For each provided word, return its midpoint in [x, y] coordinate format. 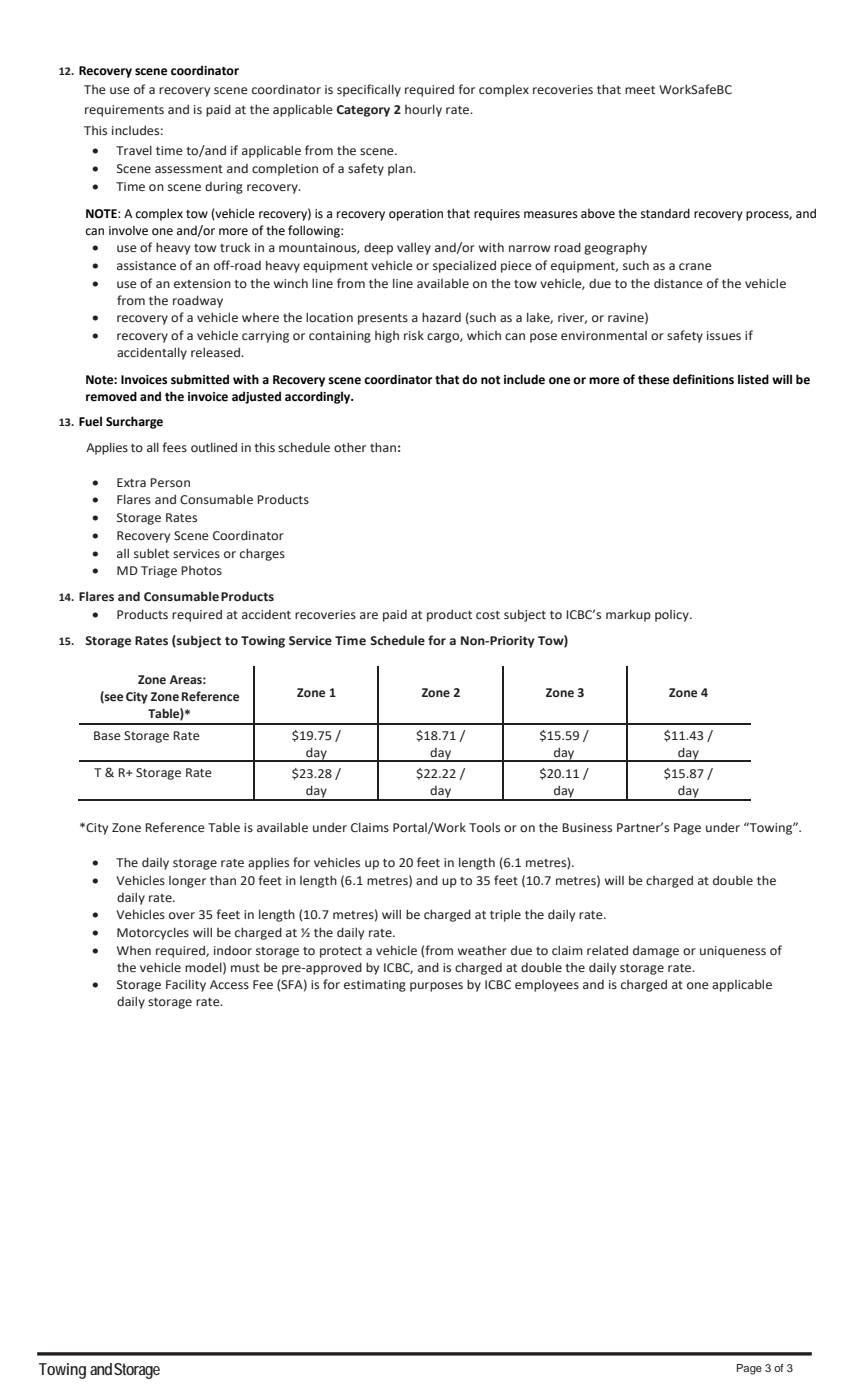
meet [640, 90]
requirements [124, 111]
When [134, 950]
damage [656, 951]
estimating [375, 986]
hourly [423, 110]
